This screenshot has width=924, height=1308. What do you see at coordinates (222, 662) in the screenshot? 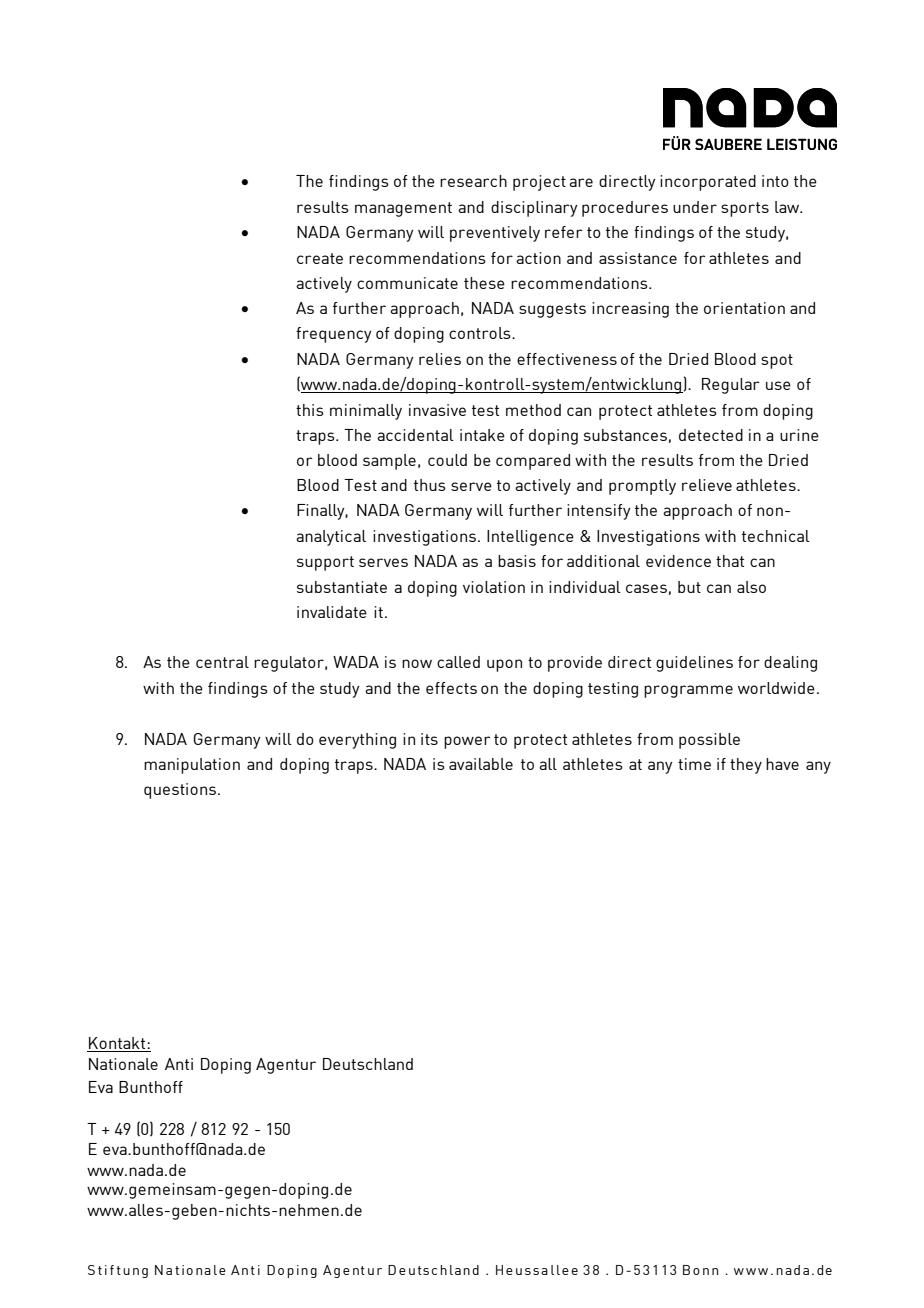
I see `central` at bounding box center [222, 662].
